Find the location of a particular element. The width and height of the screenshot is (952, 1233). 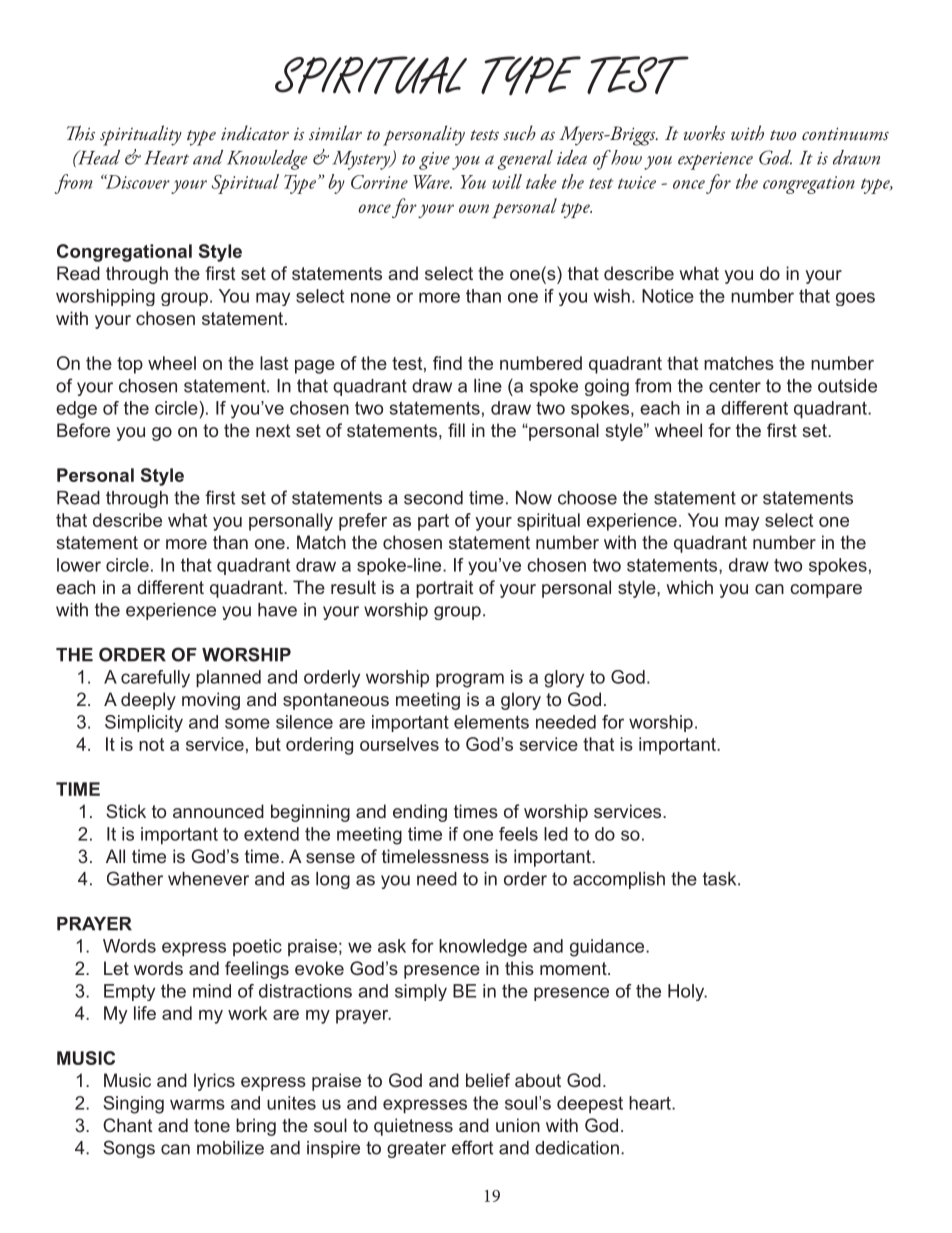

give is located at coordinates (434, 161).
